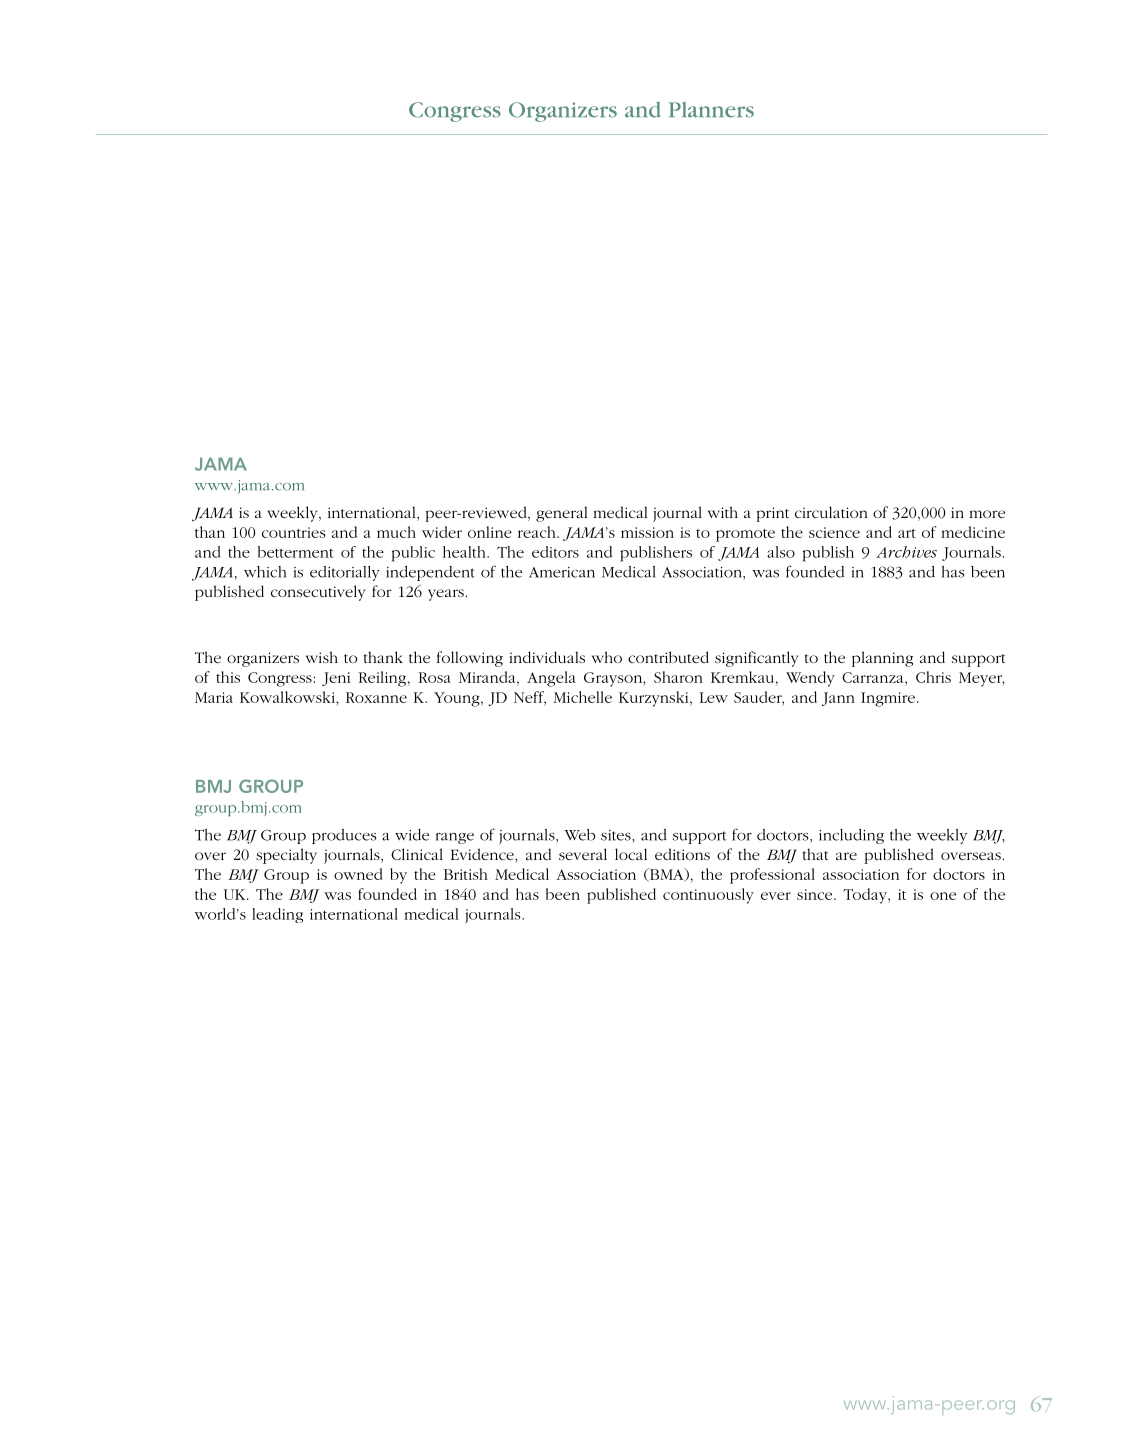 The width and height of the screenshot is (1121, 1451). Describe the element at coordinates (711, 110) in the screenshot. I see `Planners` at that location.
